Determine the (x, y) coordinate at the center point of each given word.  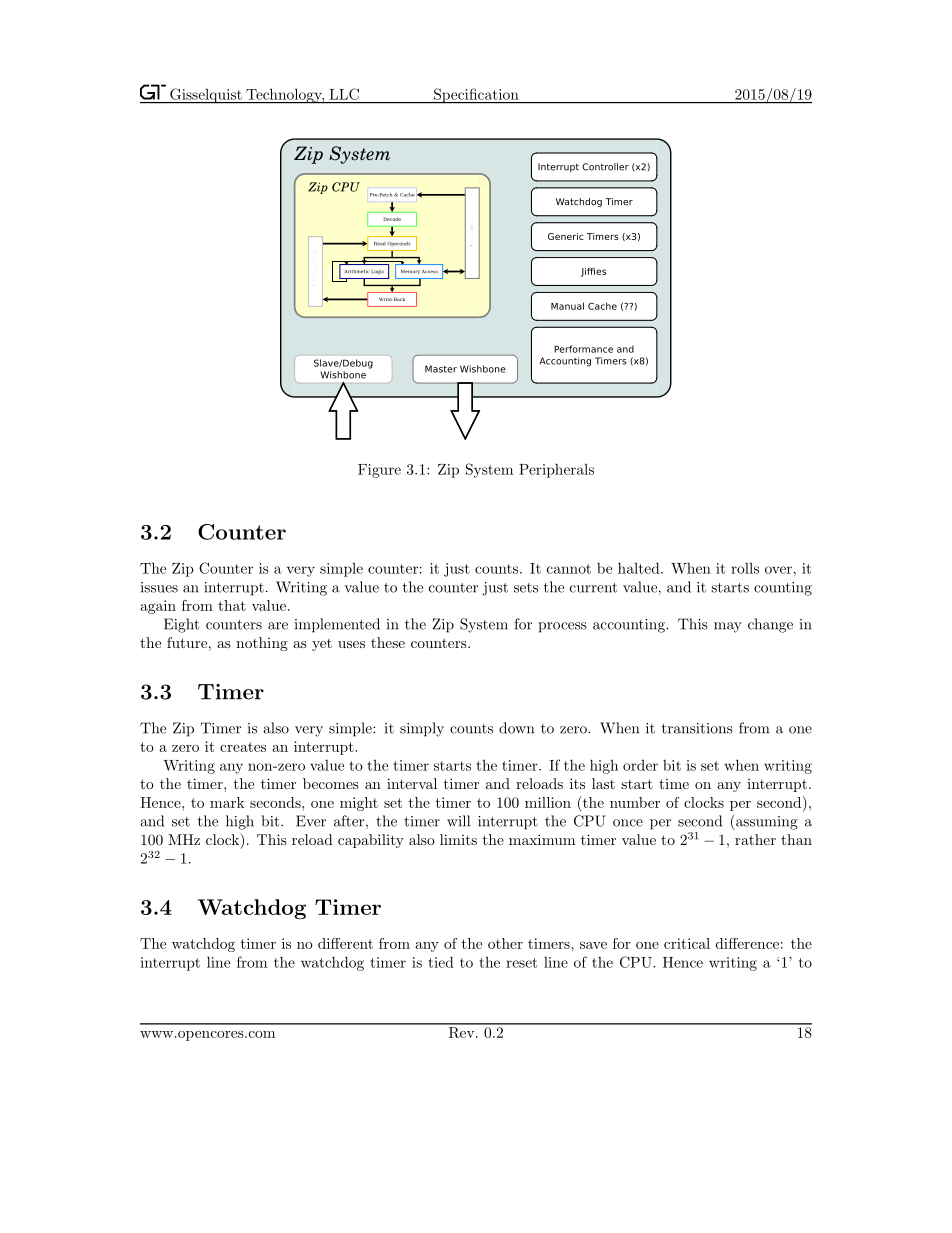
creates (243, 747)
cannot (569, 569)
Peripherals (556, 471)
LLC (344, 94)
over (778, 570)
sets (526, 588)
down (516, 728)
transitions (697, 728)
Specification (476, 96)
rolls (745, 568)
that (232, 605)
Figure (379, 471)
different (345, 943)
